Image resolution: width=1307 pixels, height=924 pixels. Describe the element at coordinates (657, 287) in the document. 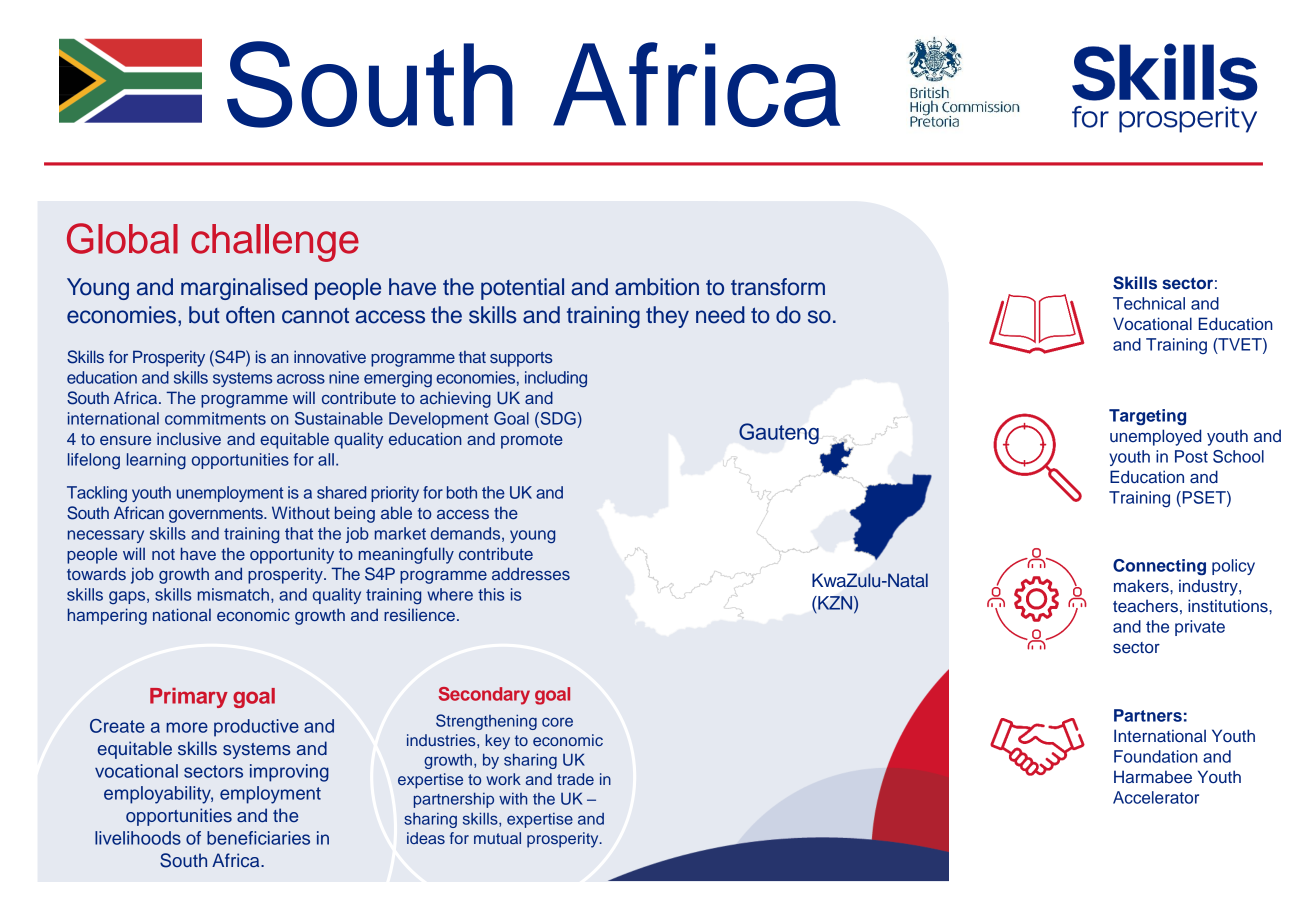

I see `ambition` at that location.
